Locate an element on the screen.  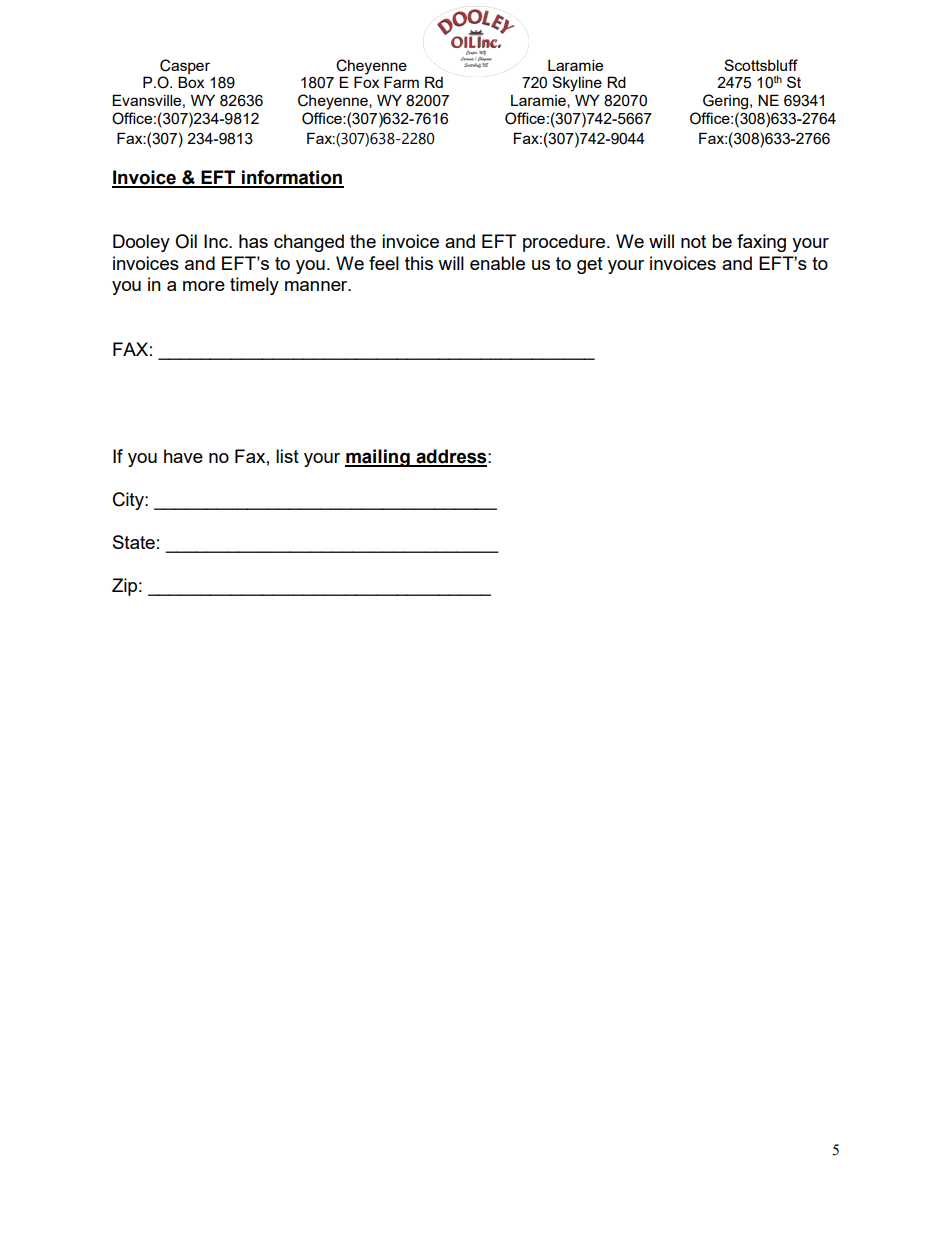
mailing is located at coordinates (378, 458).
